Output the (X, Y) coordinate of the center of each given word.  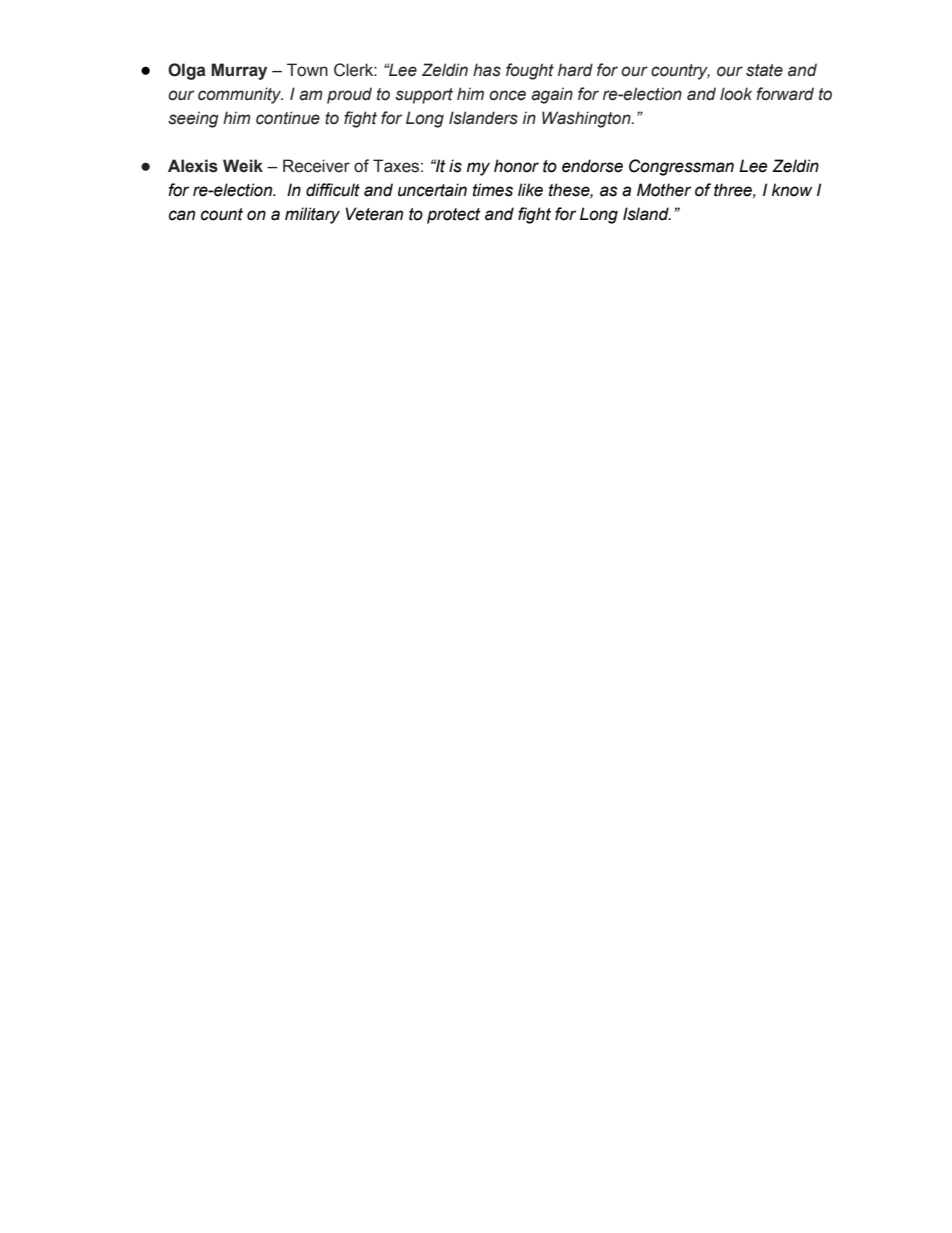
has (487, 70)
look (736, 94)
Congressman (681, 167)
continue (288, 118)
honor (516, 166)
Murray (239, 71)
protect (454, 216)
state (764, 70)
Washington (587, 119)
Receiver (316, 166)
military (312, 215)
